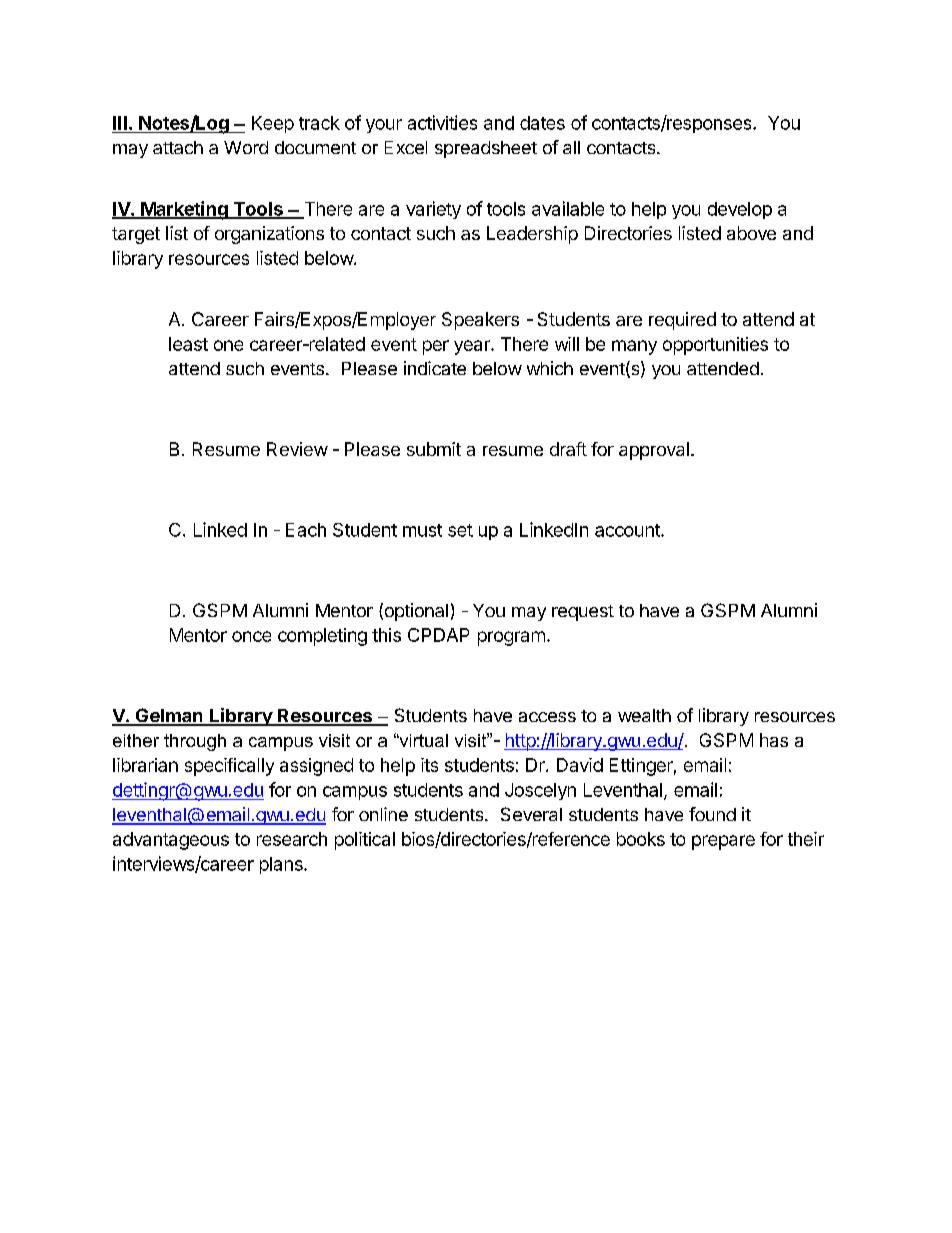 Image resolution: width=952 pixels, height=1233 pixels. What do you see at coordinates (171, 841) in the screenshot?
I see `advantageous` at bounding box center [171, 841].
